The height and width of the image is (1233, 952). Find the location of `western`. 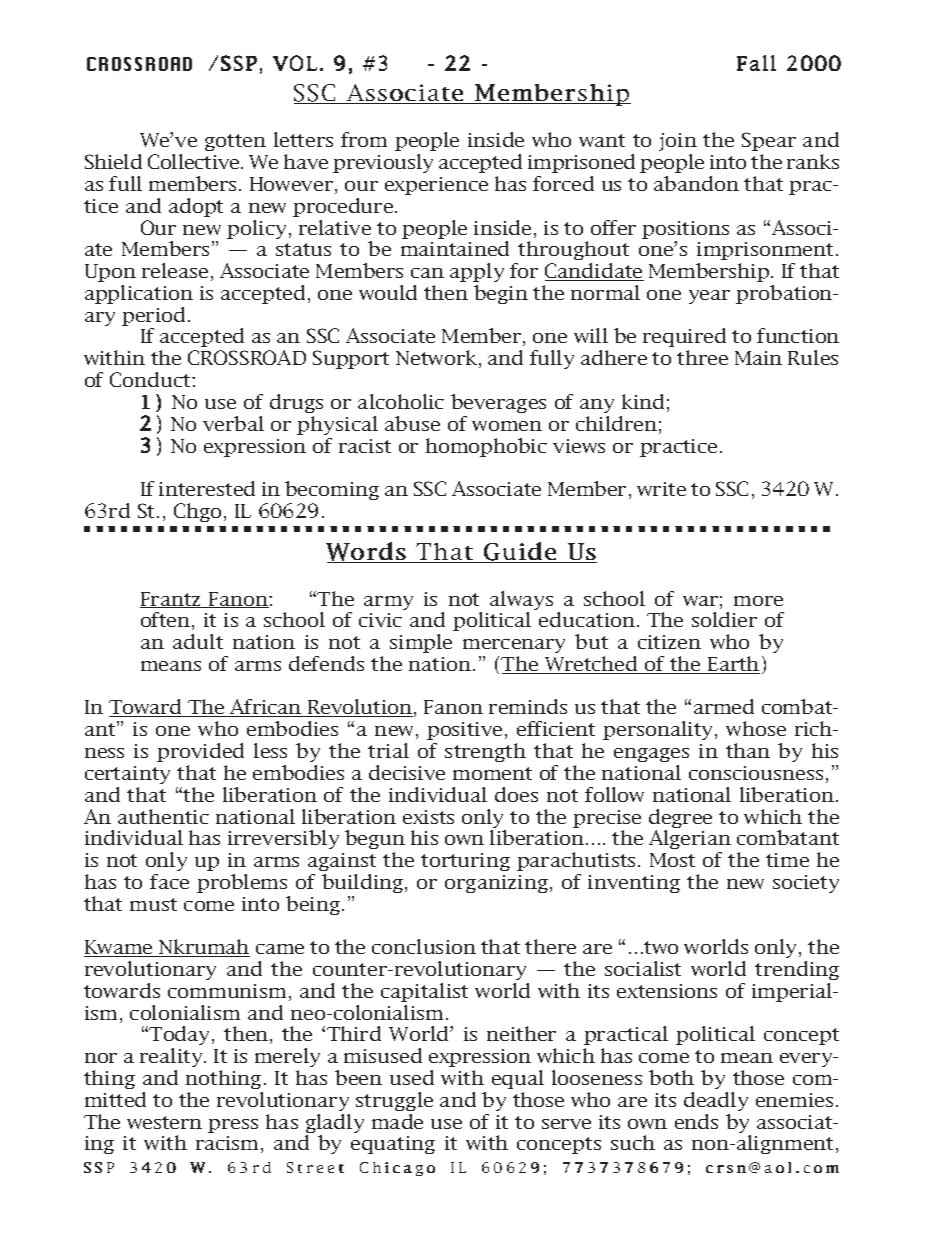

western is located at coordinates (164, 1122).
